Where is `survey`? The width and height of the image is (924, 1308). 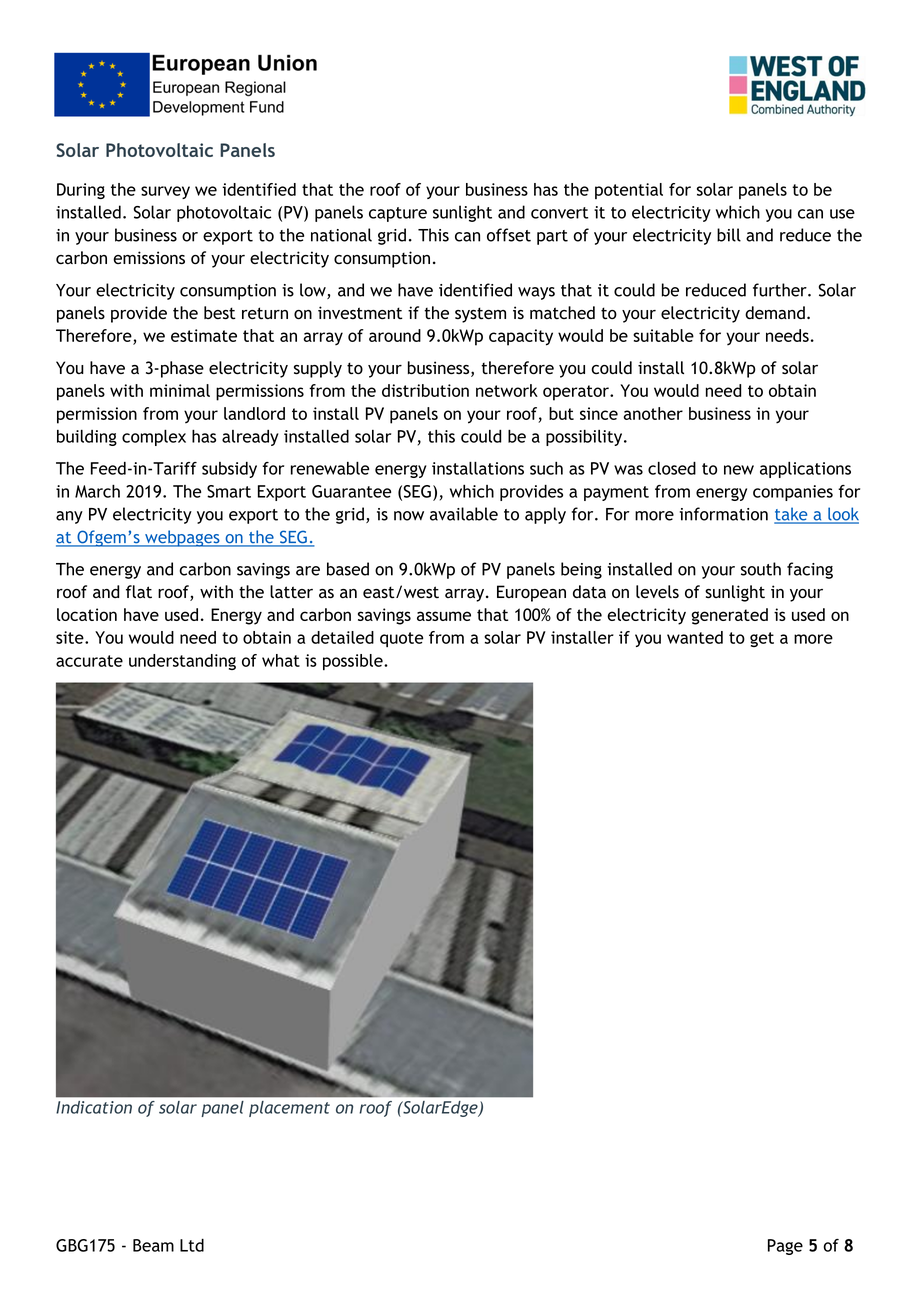 survey is located at coordinates (165, 192).
